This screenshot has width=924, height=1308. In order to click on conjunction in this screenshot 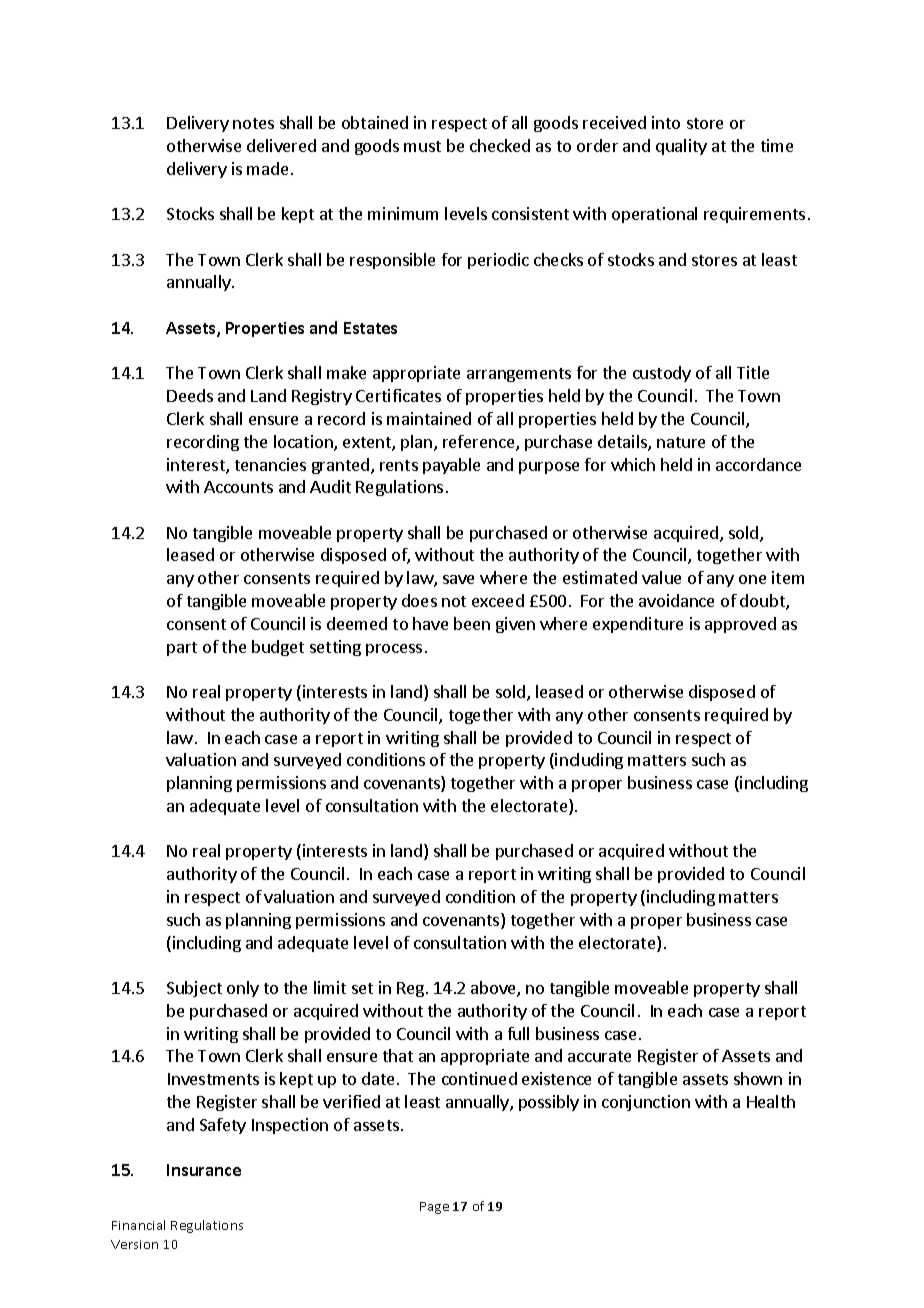, I will do `click(646, 1103)`.
